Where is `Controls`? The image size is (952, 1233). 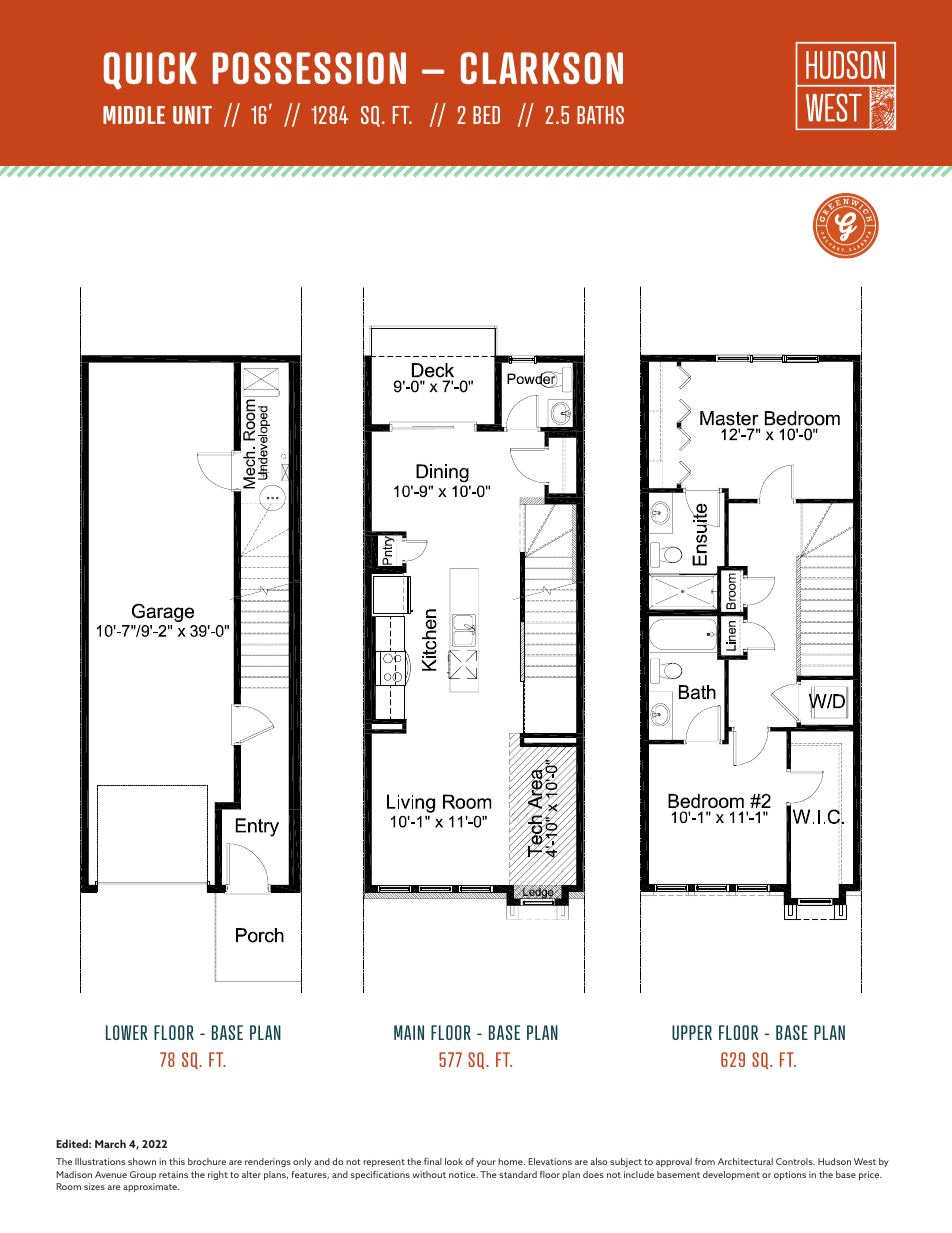
Controls is located at coordinates (795, 1161).
